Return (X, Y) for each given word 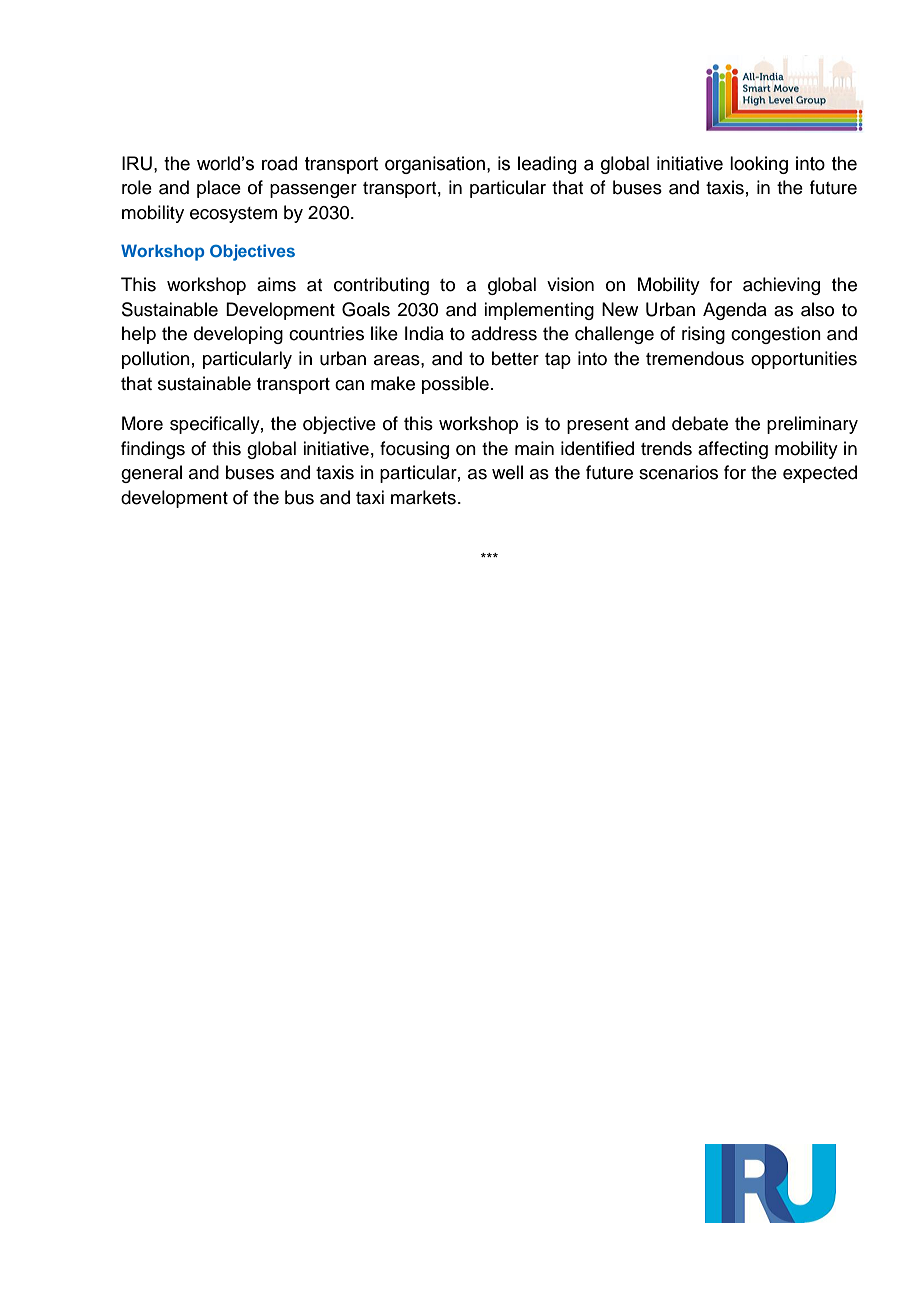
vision (570, 284)
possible (455, 385)
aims (276, 284)
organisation (435, 165)
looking (759, 165)
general (151, 474)
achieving (781, 286)
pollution (156, 360)
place (219, 189)
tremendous (695, 358)
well (507, 472)
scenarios (678, 472)
